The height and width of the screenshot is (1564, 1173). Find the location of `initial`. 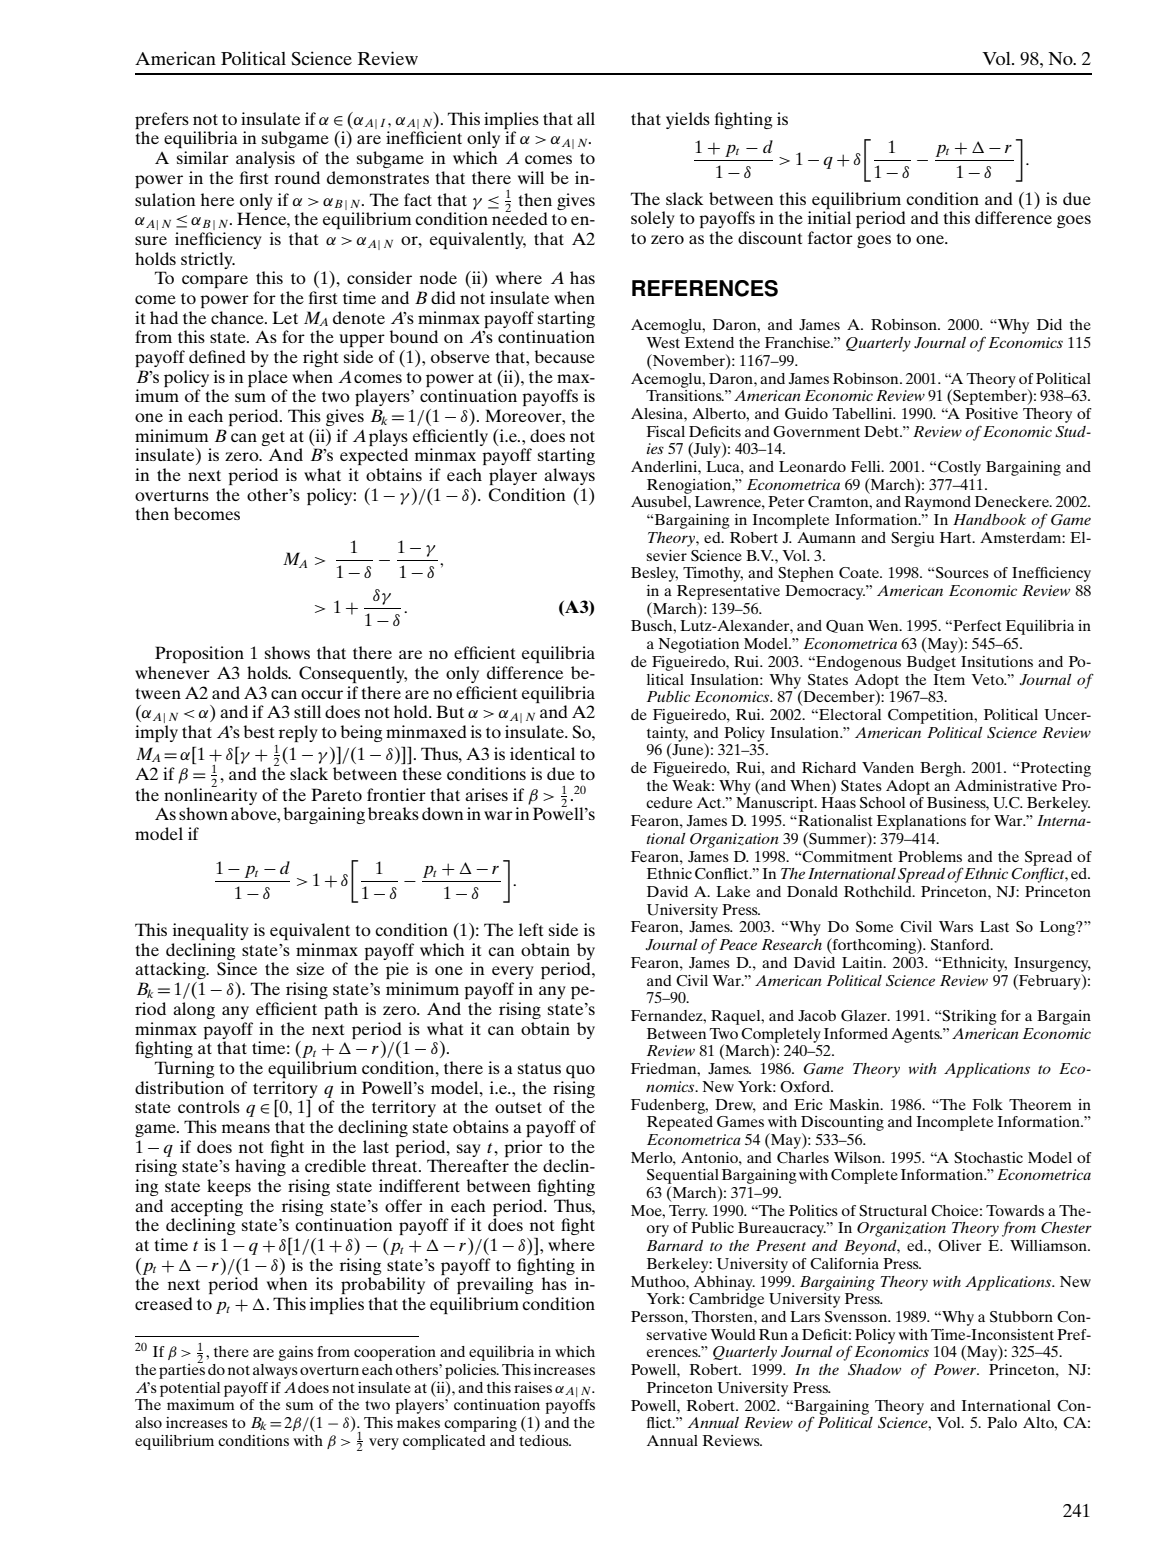

initial is located at coordinates (829, 217).
